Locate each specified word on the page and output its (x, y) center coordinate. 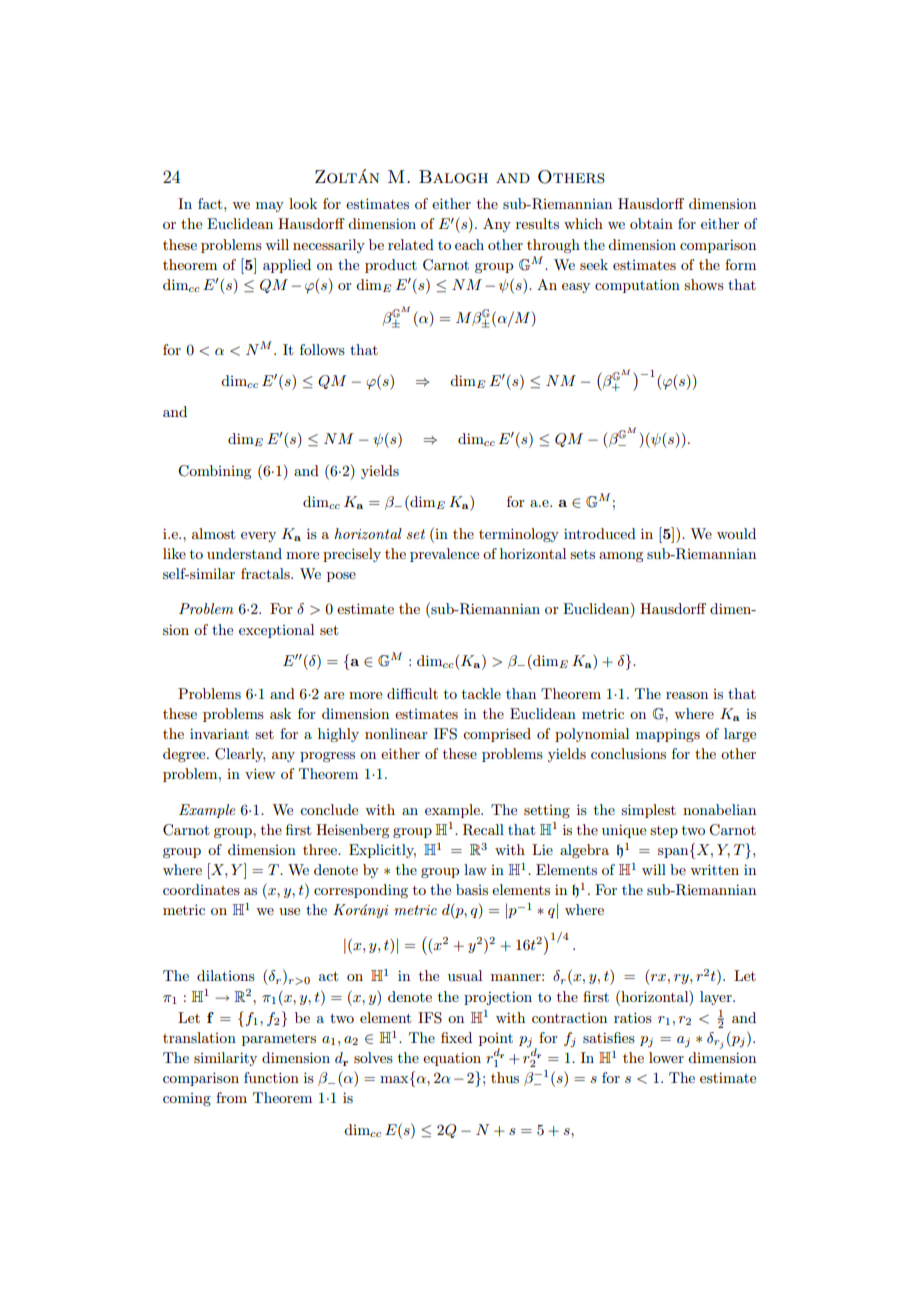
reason (687, 695)
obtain (651, 223)
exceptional (276, 631)
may (270, 207)
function (271, 1077)
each (469, 244)
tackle (481, 693)
